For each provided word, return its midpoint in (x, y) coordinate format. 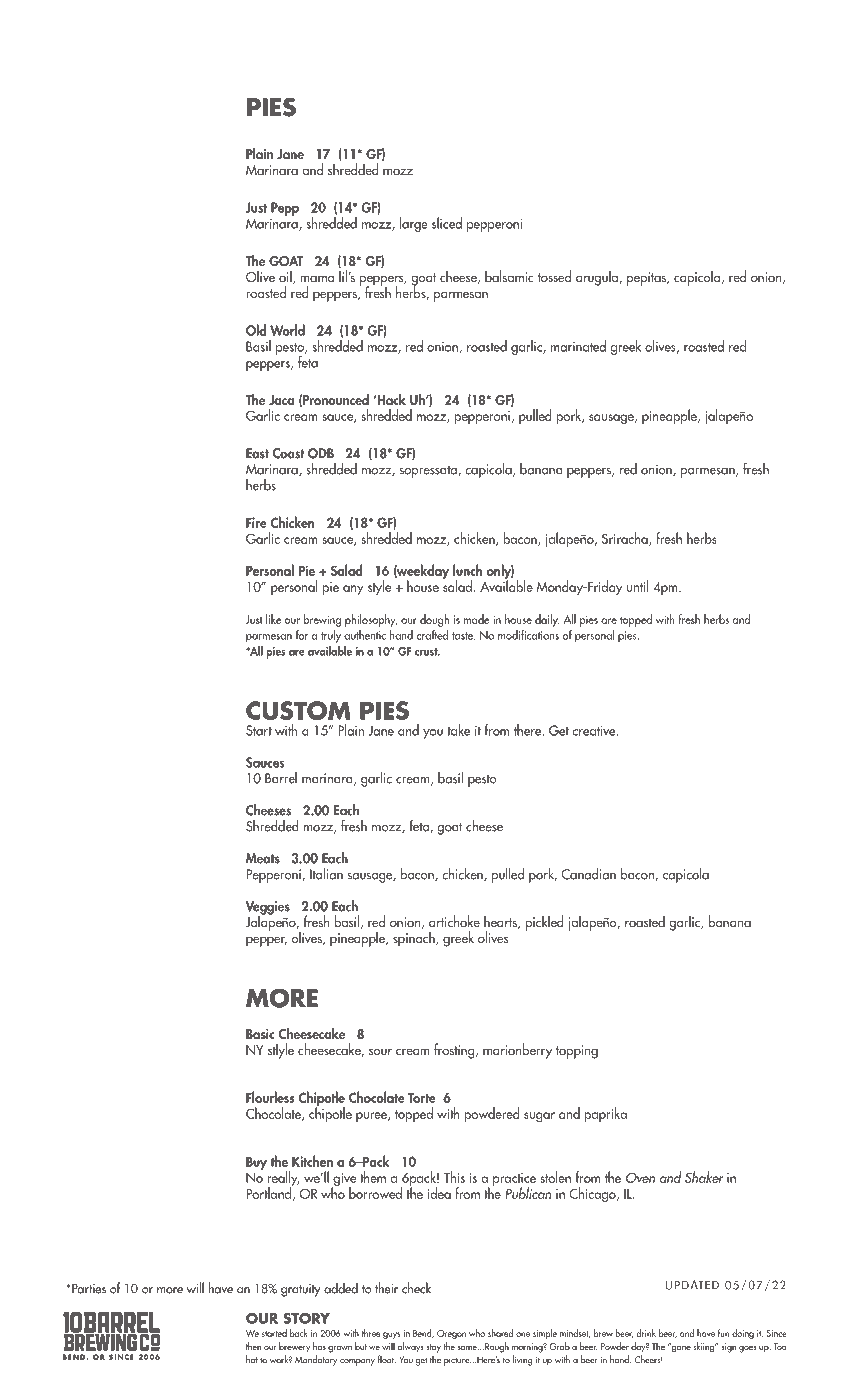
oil (286, 277)
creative (595, 731)
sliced (447, 223)
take (458, 730)
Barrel (281, 778)
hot (252, 1359)
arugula (598, 278)
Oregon (451, 1334)
